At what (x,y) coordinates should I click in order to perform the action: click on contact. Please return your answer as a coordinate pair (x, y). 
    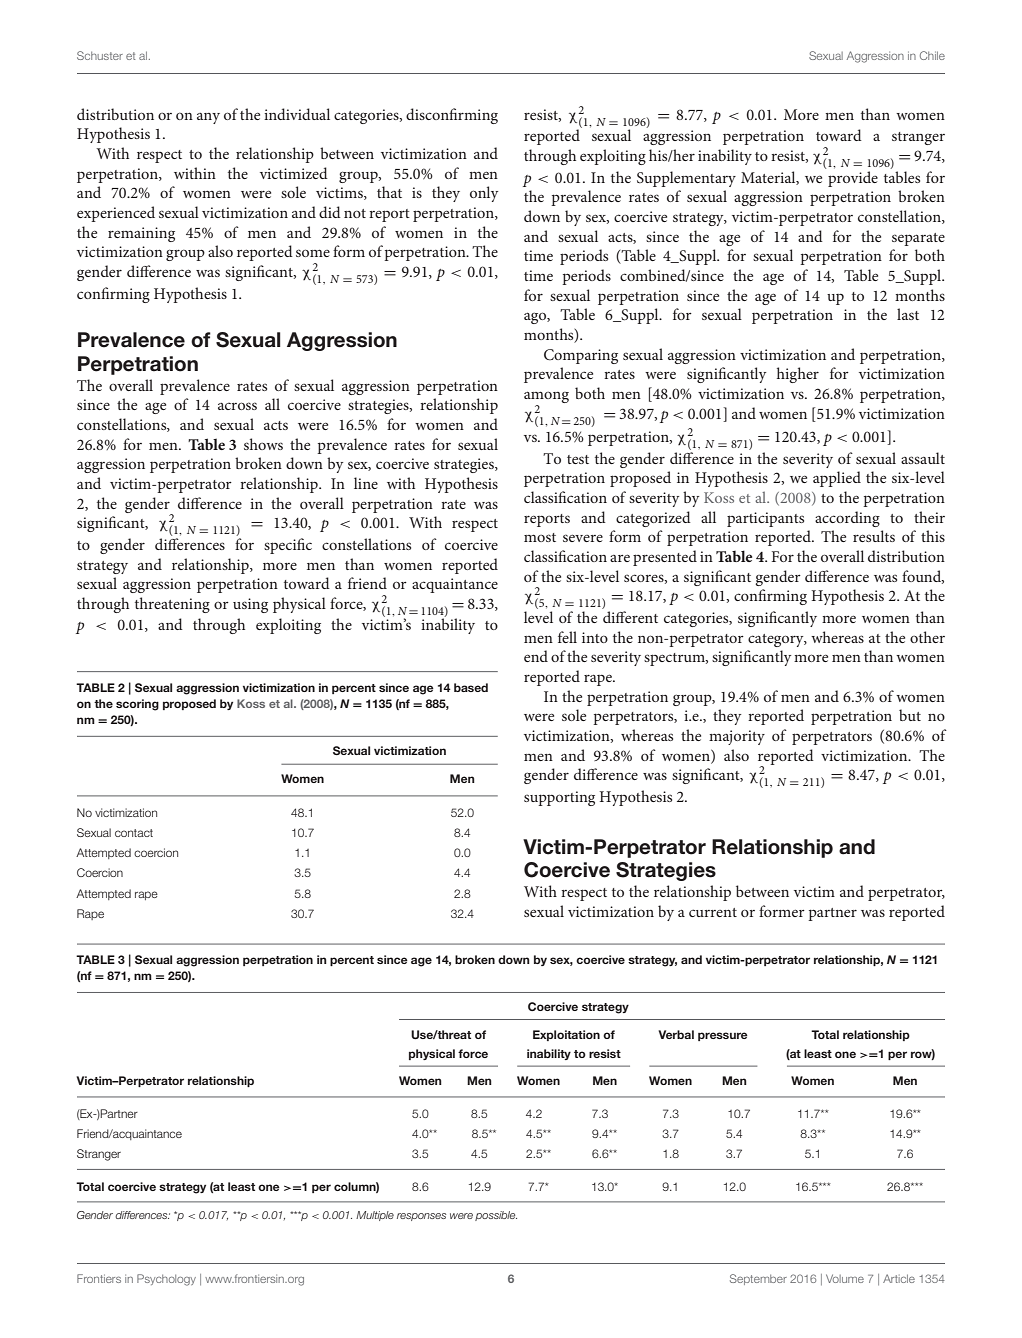
    Looking at the image, I should click on (134, 833).
